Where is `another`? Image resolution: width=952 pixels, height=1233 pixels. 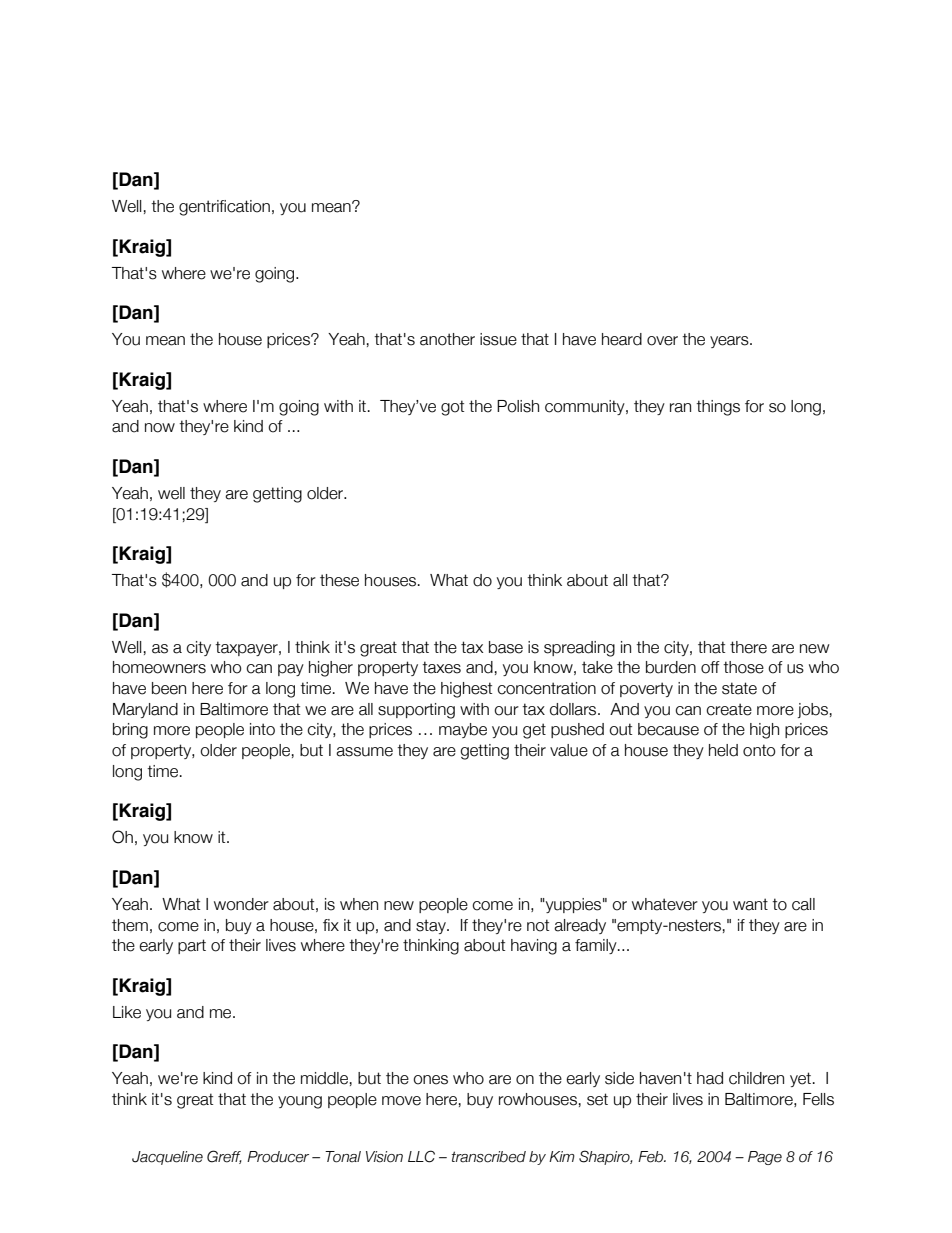
another is located at coordinates (447, 339).
